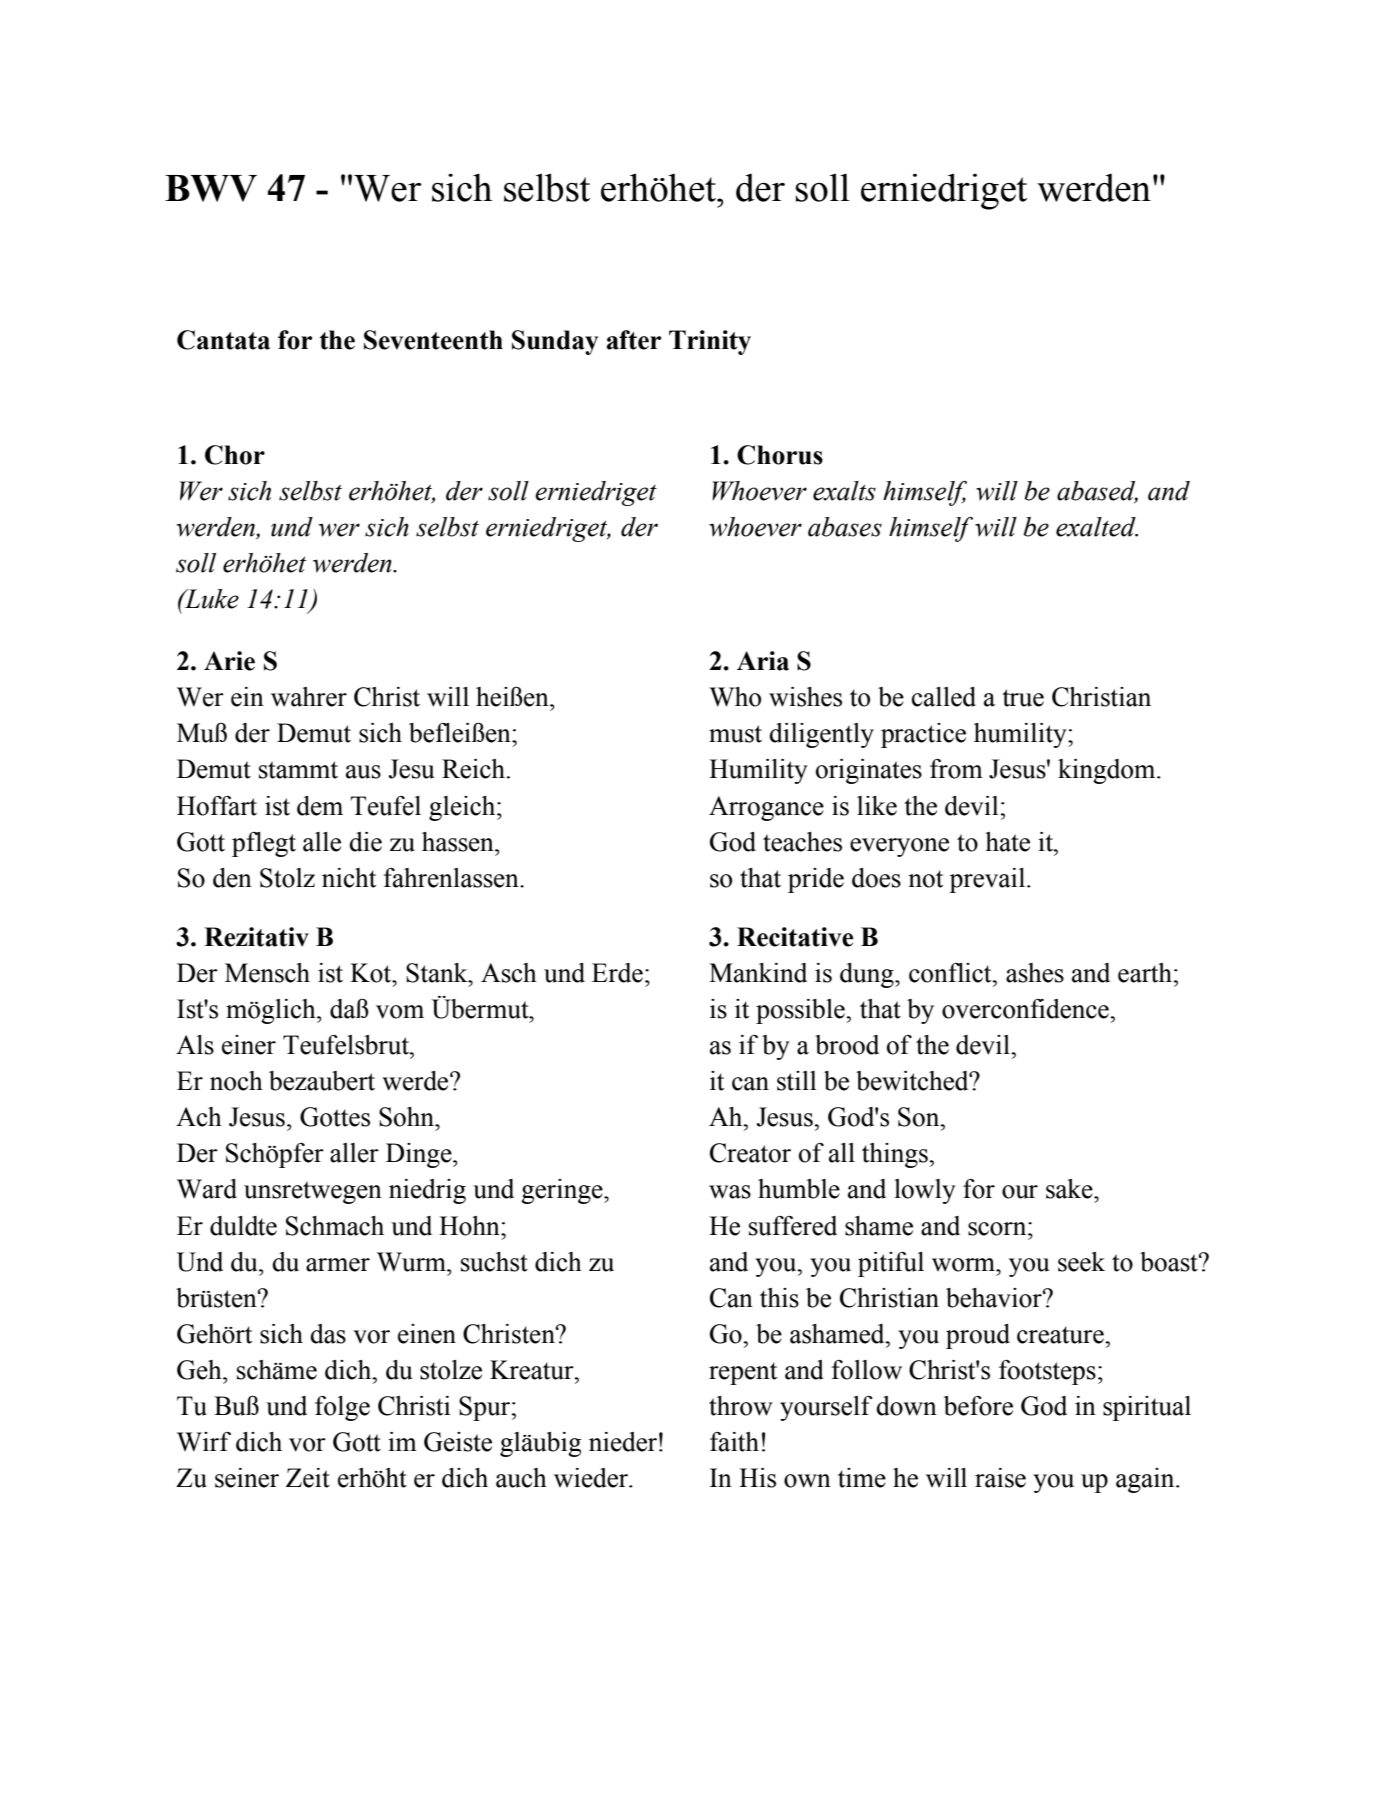 This screenshot has height=1802, width=1393. Describe the element at coordinates (634, 340) in the screenshot. I see `after` at that location.
